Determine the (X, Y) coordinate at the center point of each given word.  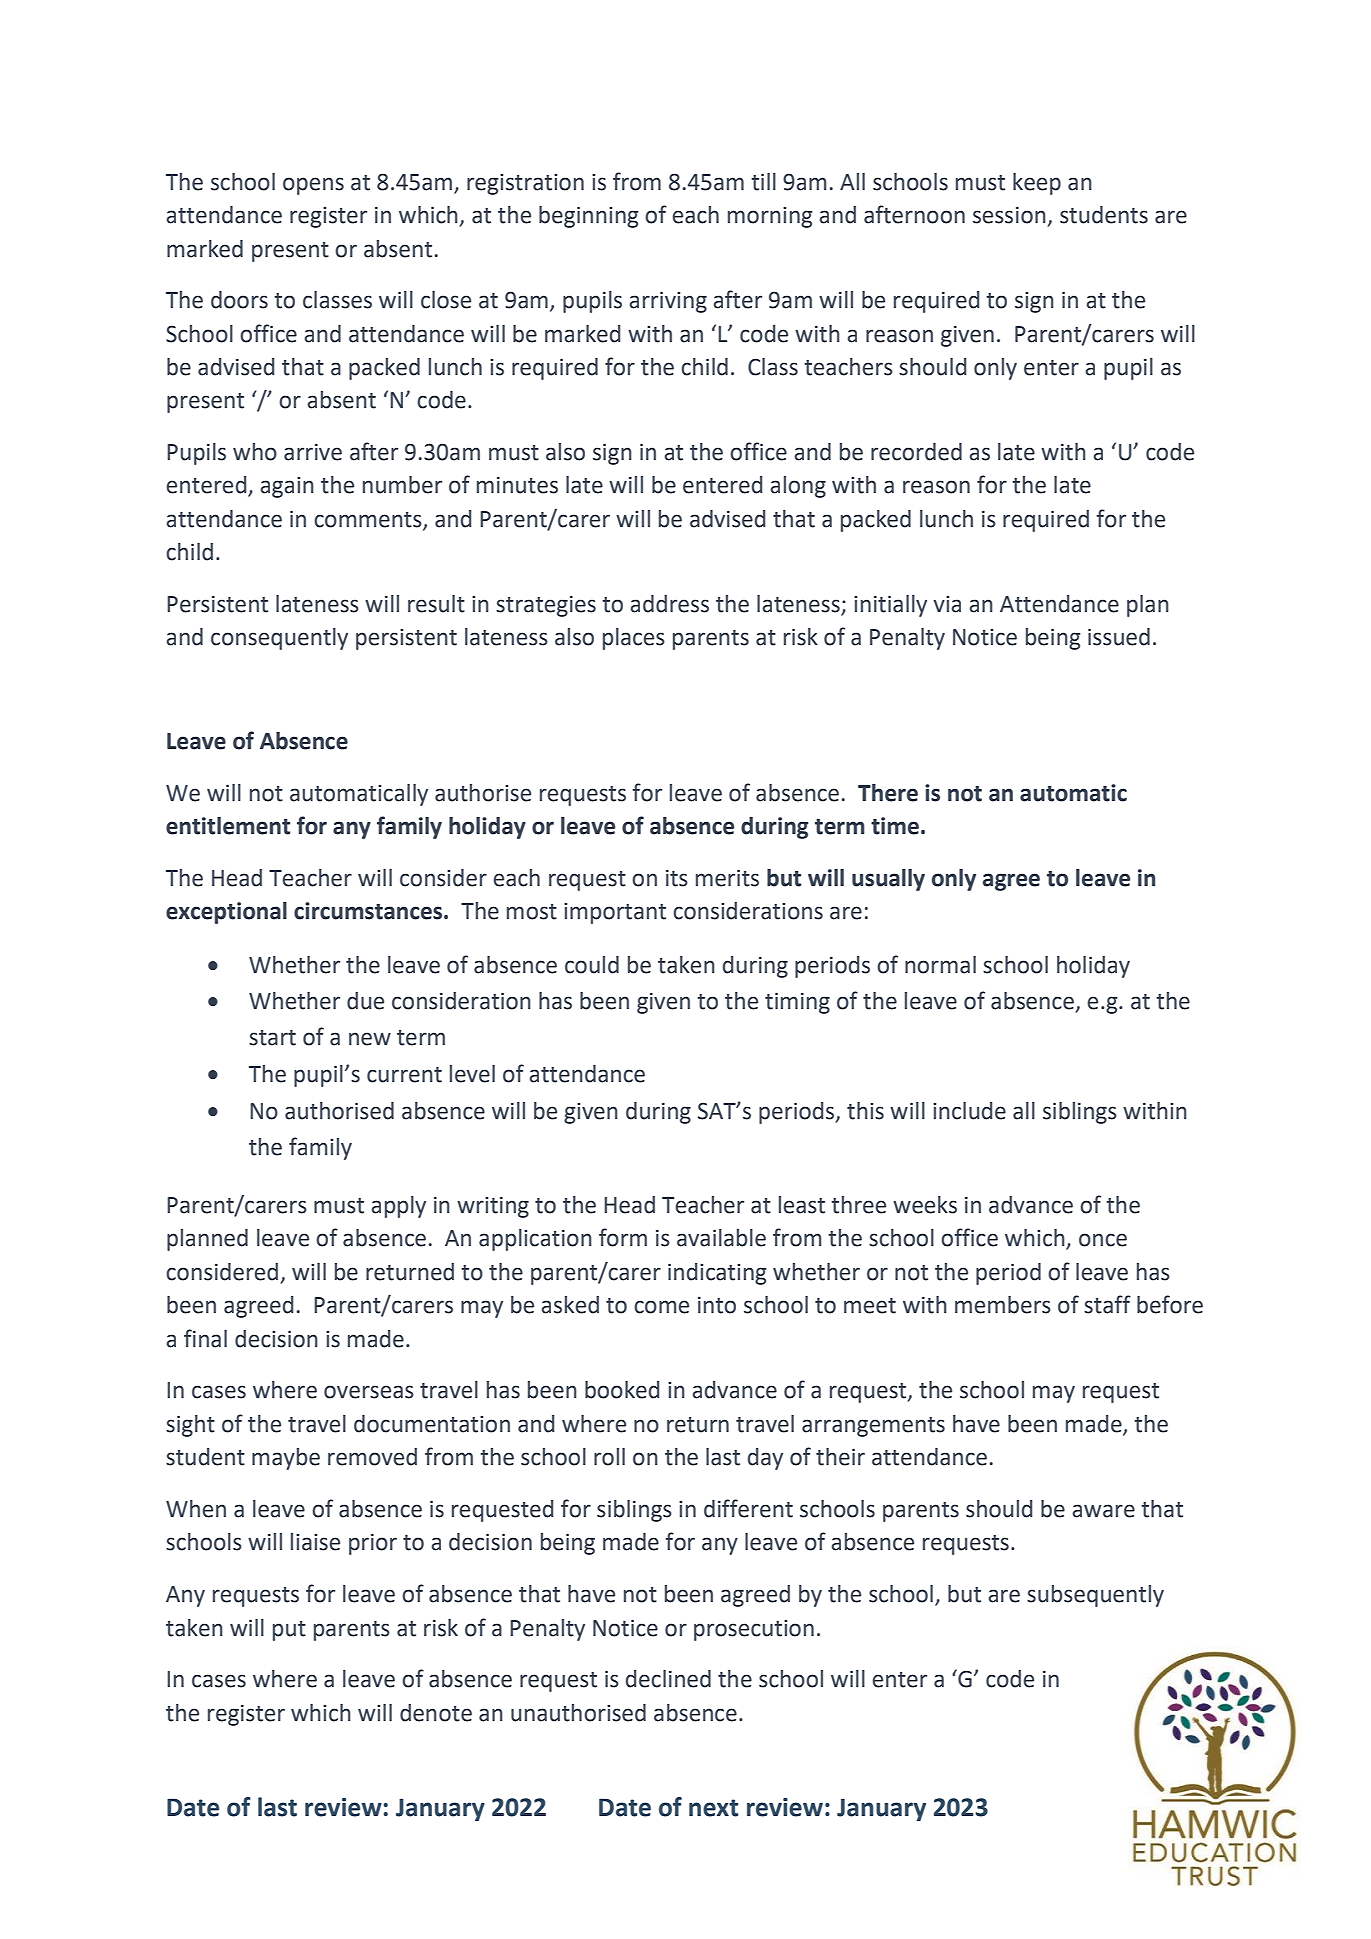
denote (436, 1713)
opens (313, 186)
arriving (668, 302)
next (713, 1808)
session (1009, 215)
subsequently (1095, 1596)
